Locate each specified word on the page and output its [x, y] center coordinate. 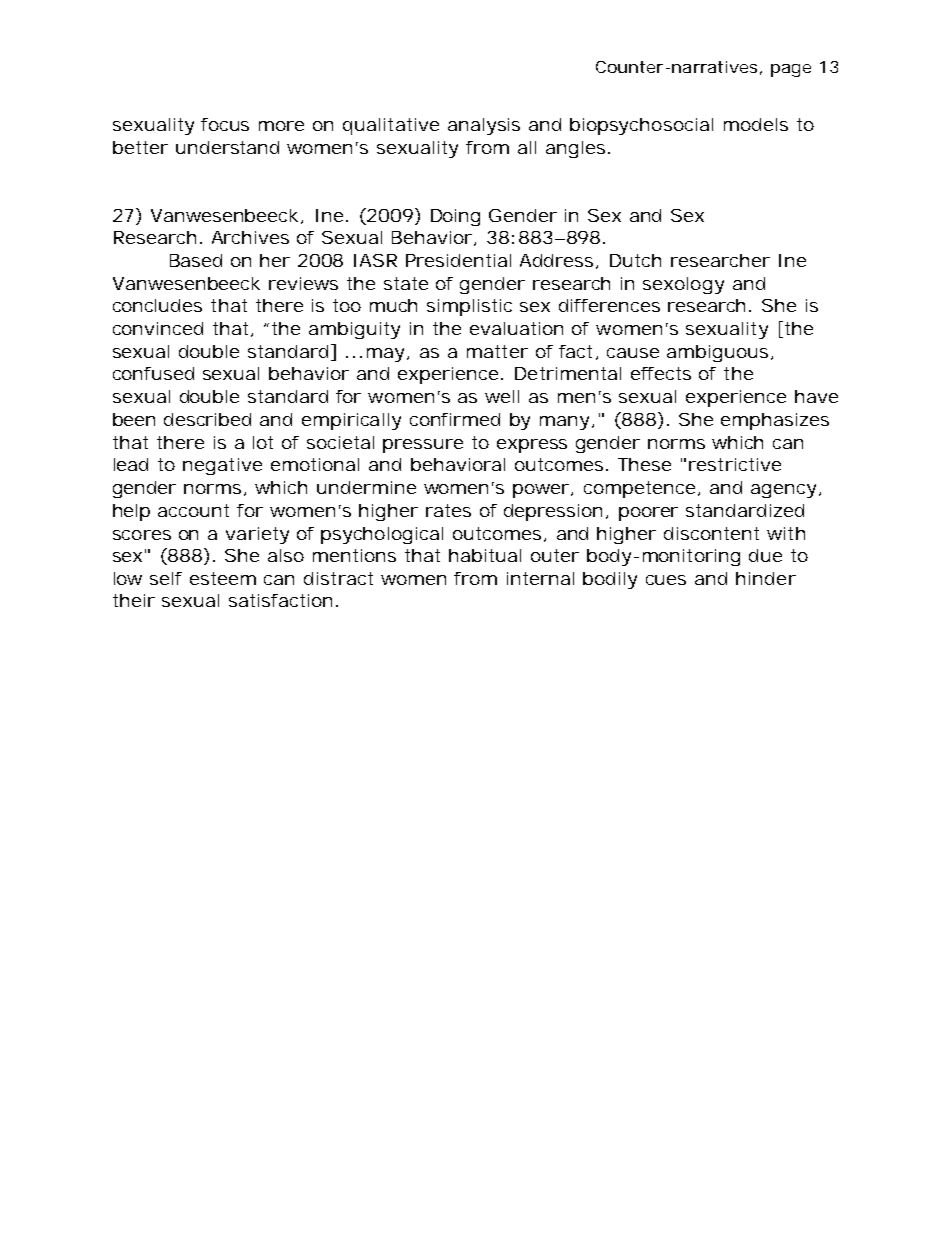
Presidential [458, 260]
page [791, 70]
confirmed [455, 419]
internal [540, 578]
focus [225, 124]
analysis [484, 126]
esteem [223, 578]
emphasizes [775, 421]
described [207, 419]
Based [196, 260]
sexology [683, 285]
